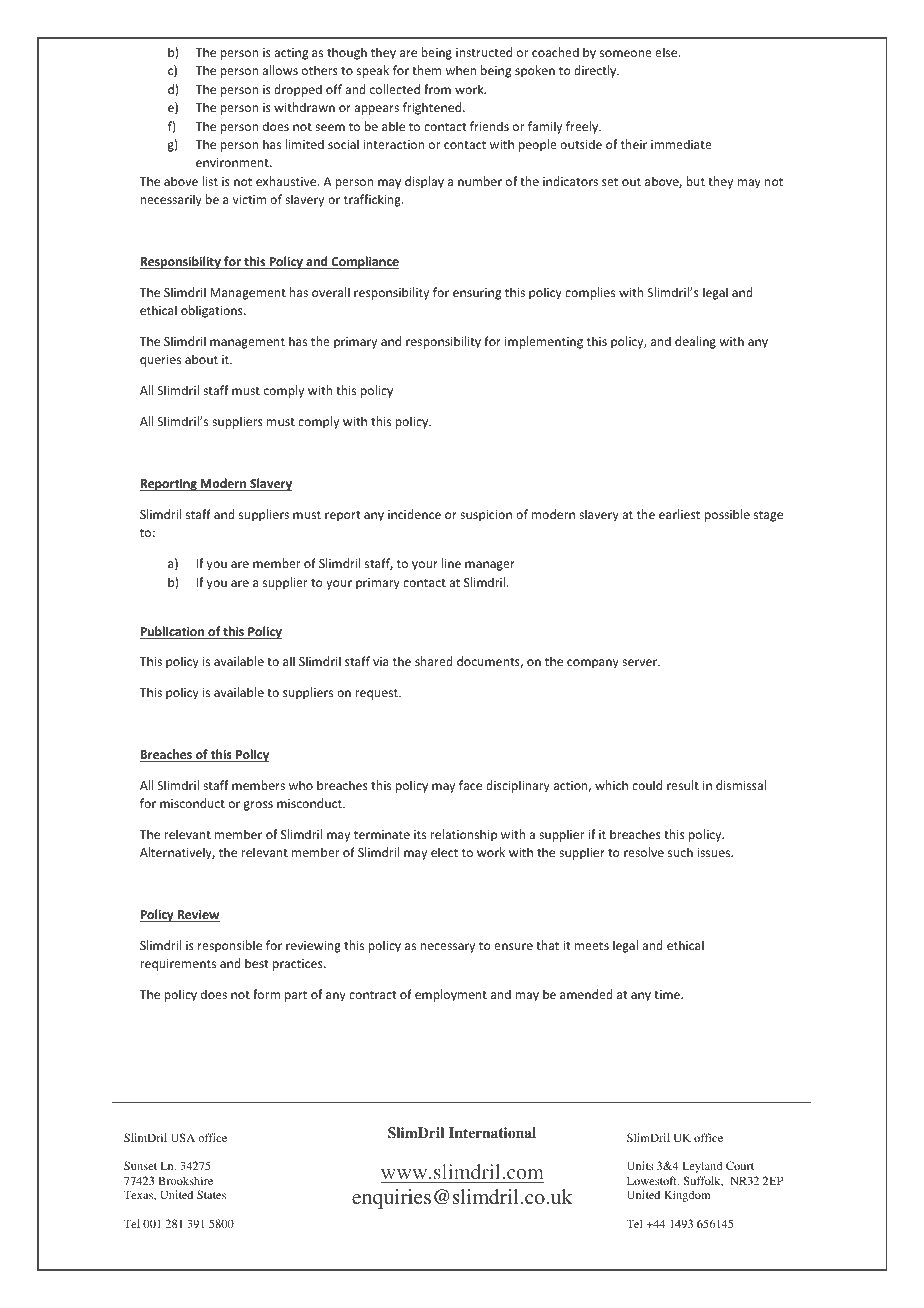 The height and width of the screenshot is (1308, 924). Describe the element at coordinates (680, 852) in the screenshot. I see `such` at that location.
